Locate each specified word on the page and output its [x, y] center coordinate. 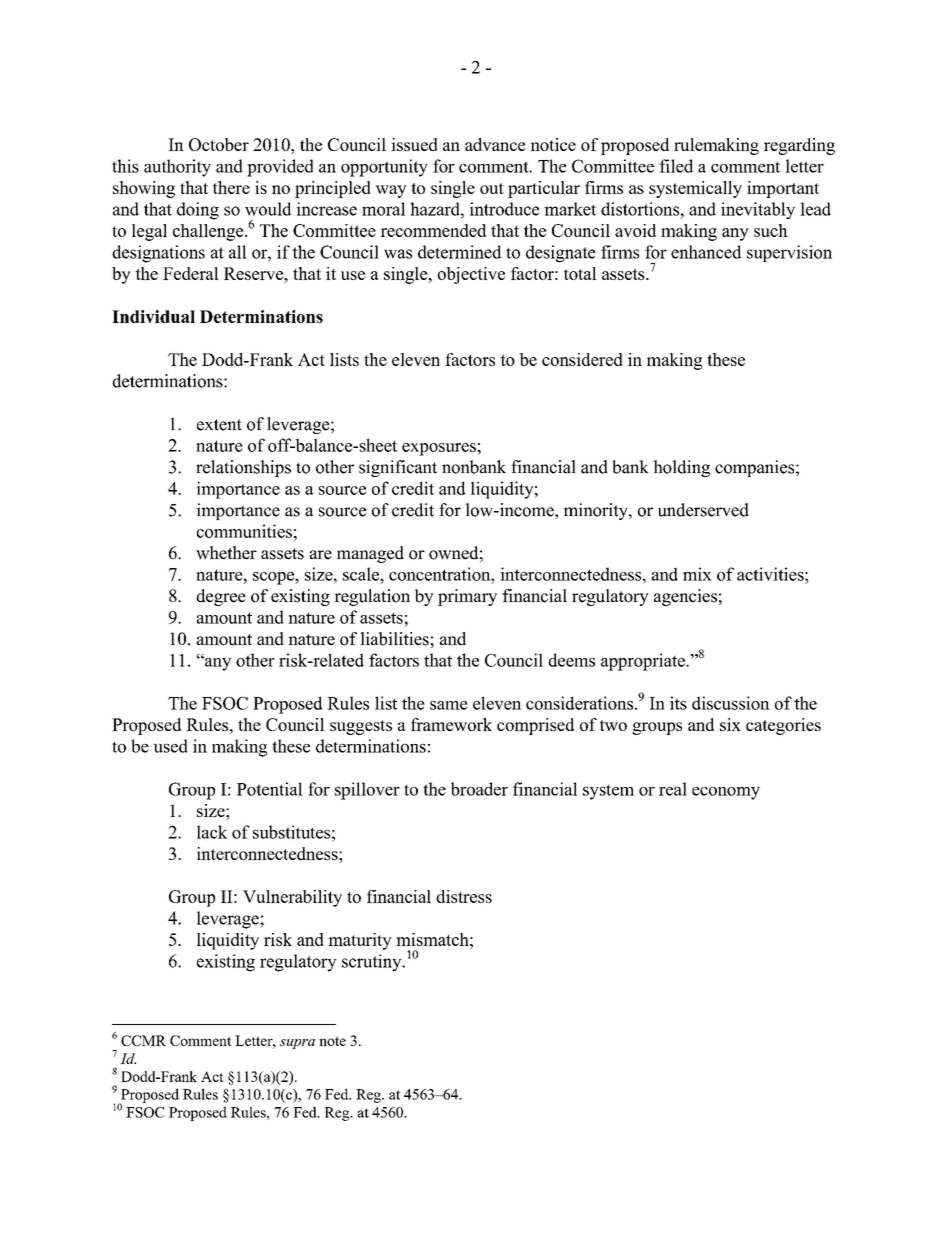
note [332, 1041]
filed [676, 166]
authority [177, 168]
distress [464, 896]
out [492, 188]
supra [297, 1044]
